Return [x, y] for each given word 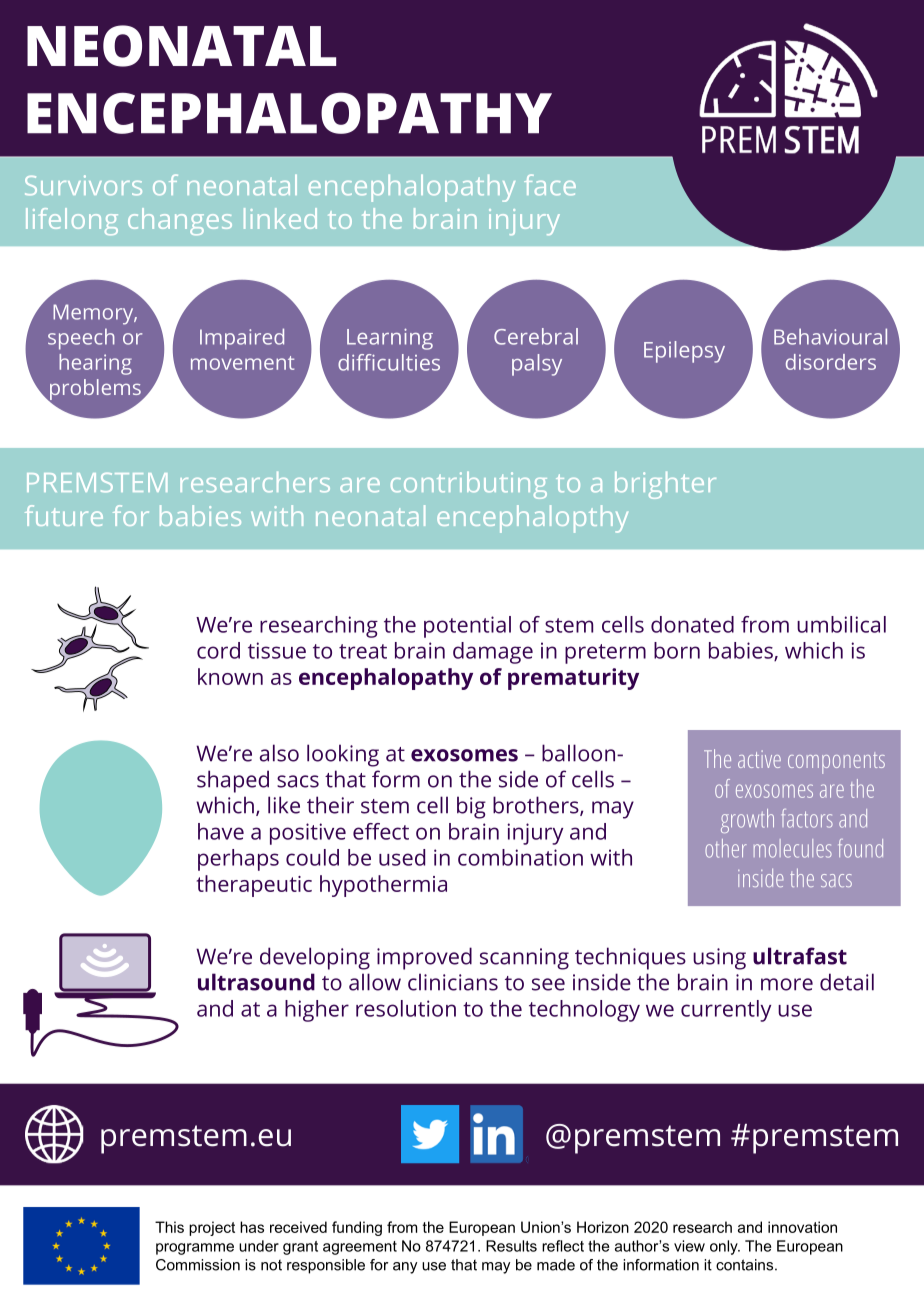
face [550, 184]
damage [493, 653]
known [230, 676]
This [169, 1227]
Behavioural [830, 336]
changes [180, 221]
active [759, 759]
